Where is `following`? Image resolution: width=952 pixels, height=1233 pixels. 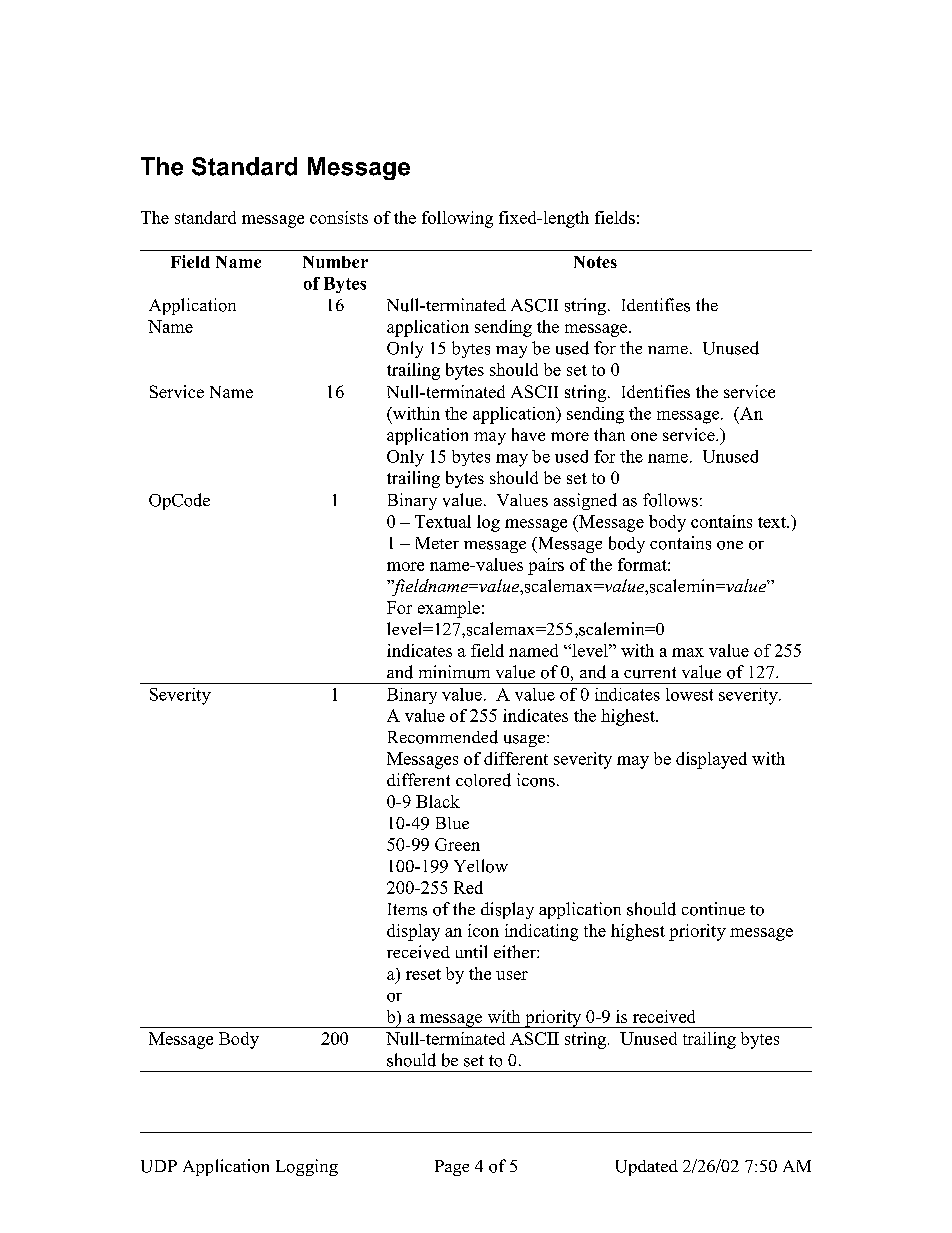
following is located at coordinates (457, 219).
